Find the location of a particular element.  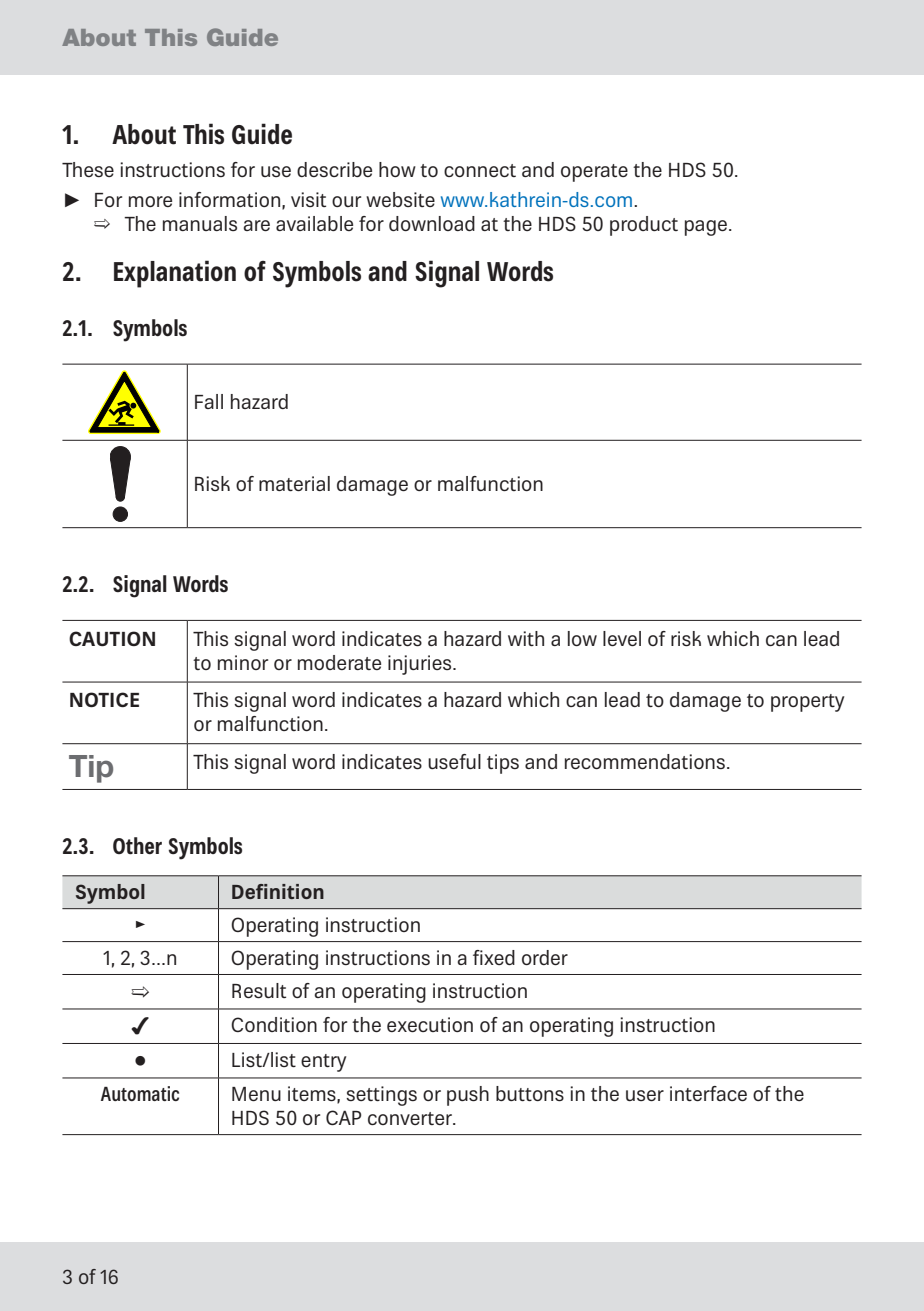

more is located at coordinates (150, 201).
